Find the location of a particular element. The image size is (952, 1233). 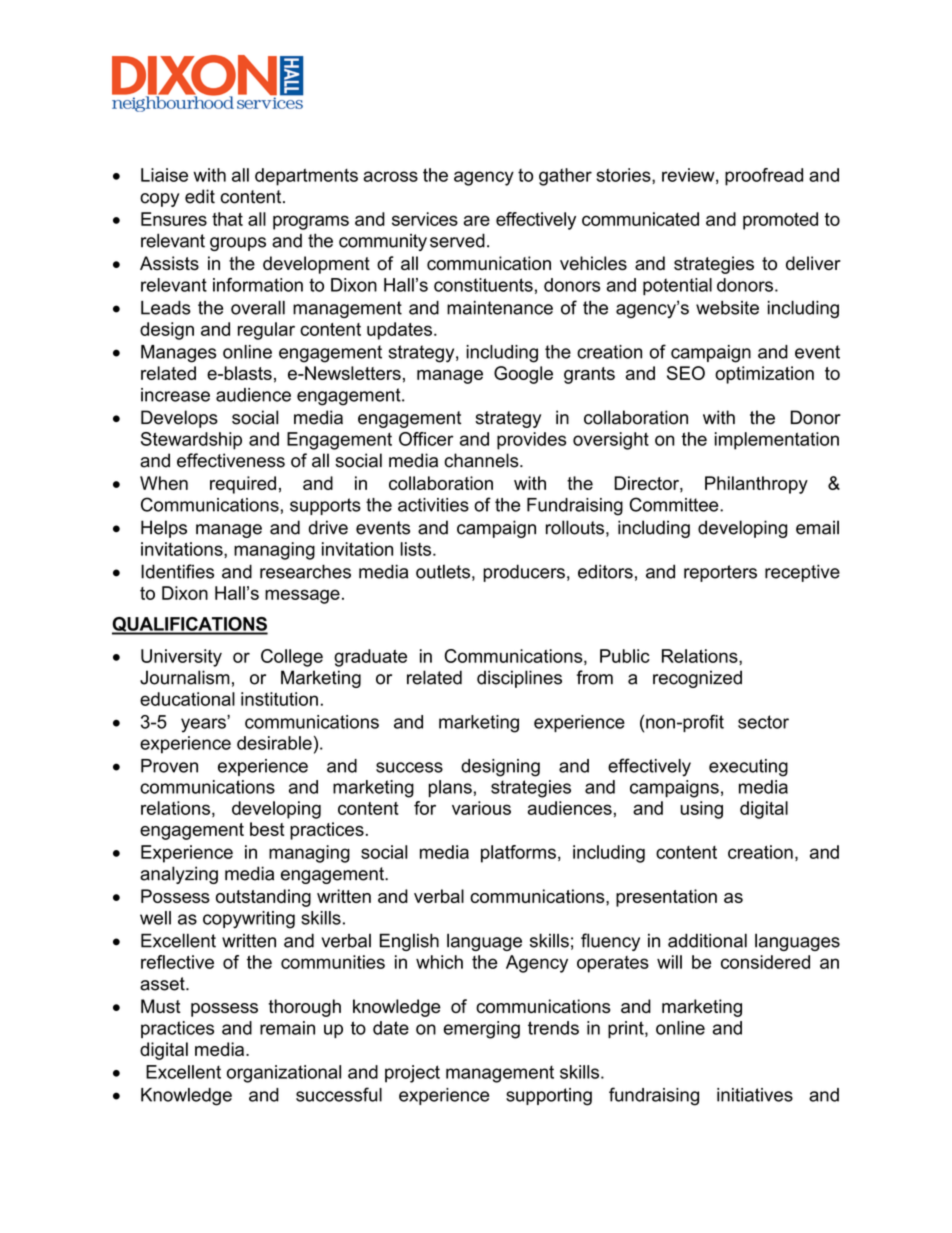

proofread is located at coordinates (764, 177).
